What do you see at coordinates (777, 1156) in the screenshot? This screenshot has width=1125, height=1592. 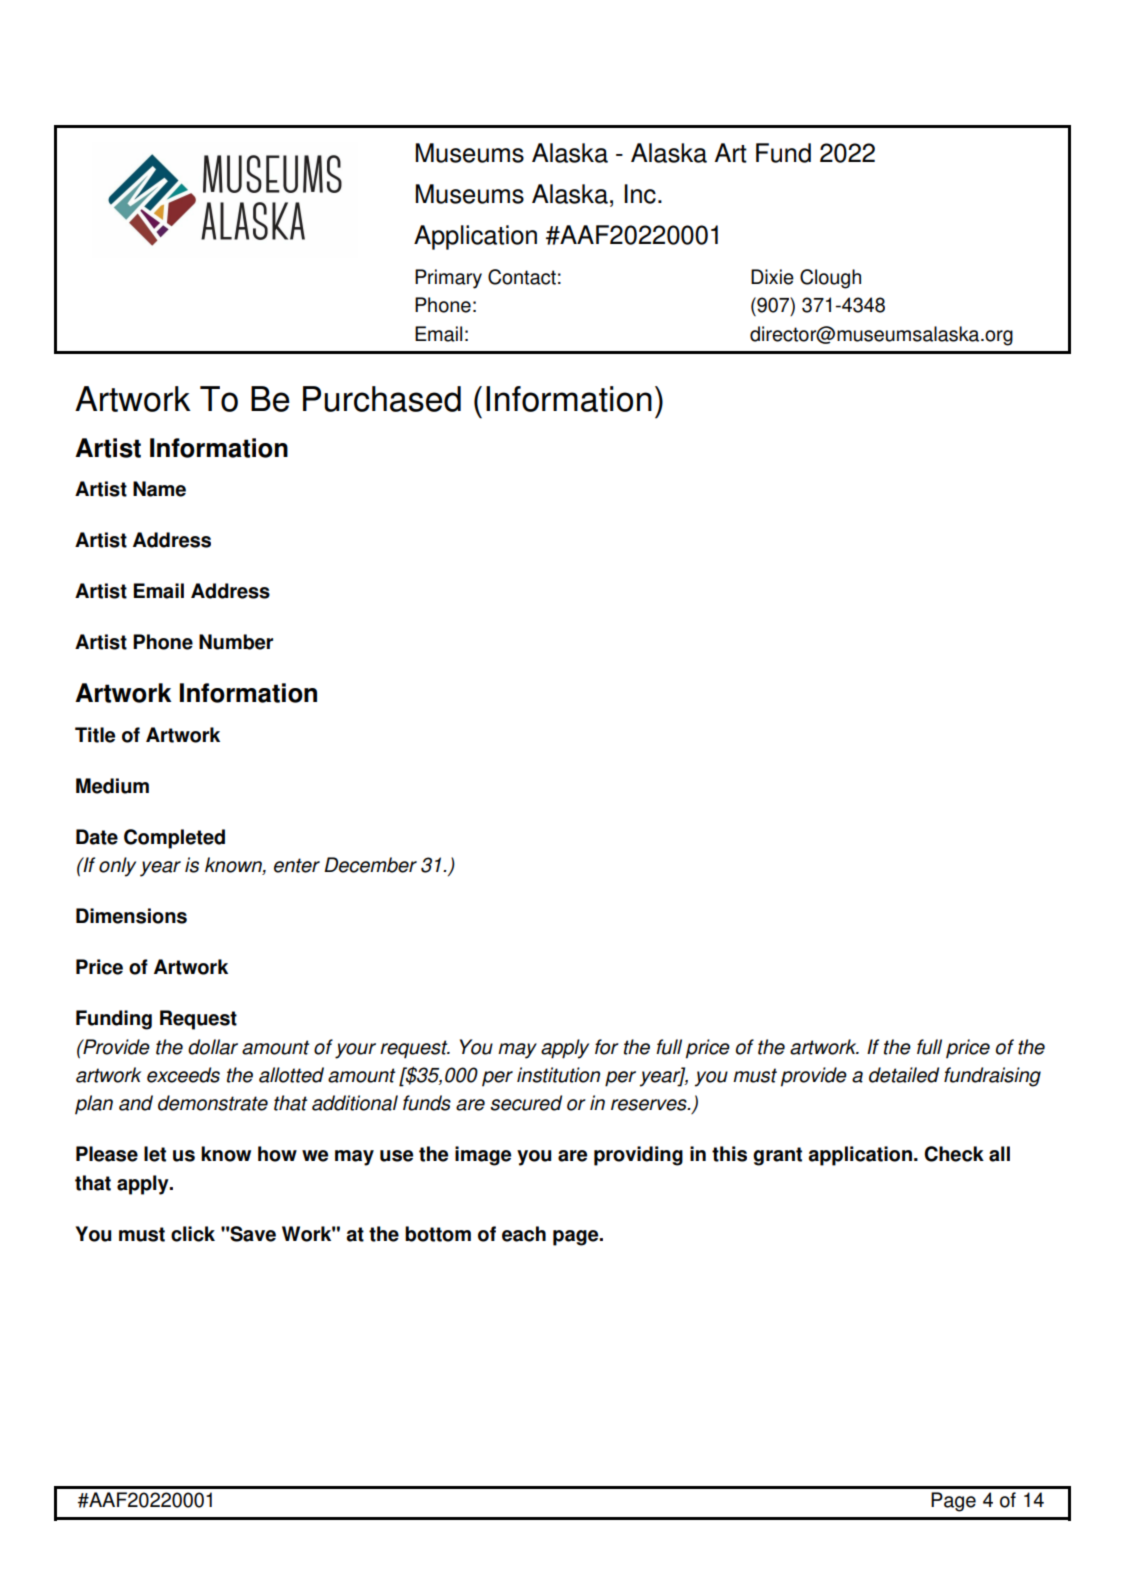 I see `grant` at bounding box center [777, 1156].
